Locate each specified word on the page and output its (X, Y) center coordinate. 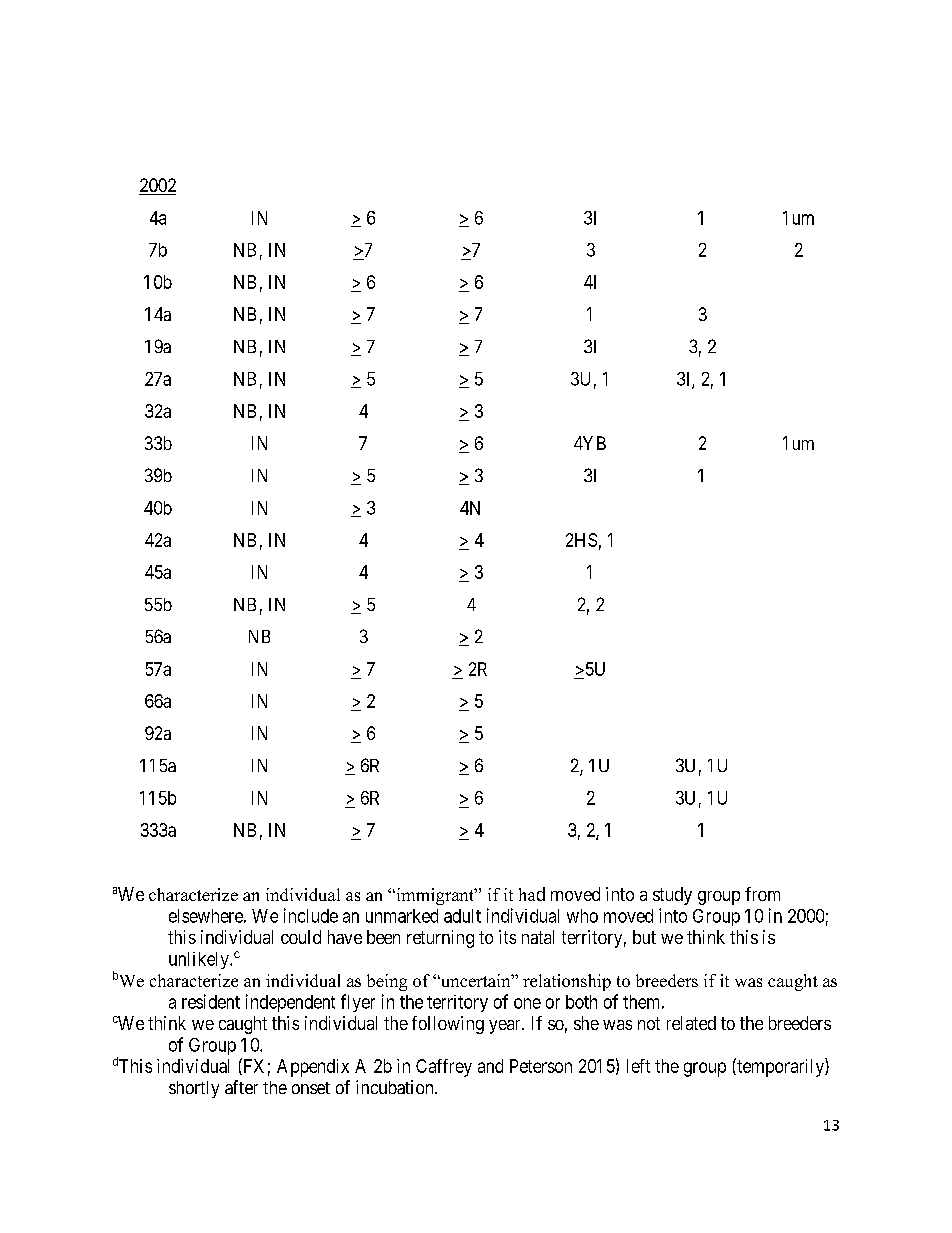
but (644, 937)
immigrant (435, 896)
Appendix (313, 1068)
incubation (396, 1087)
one (527, 1003)
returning (440, 939)
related (691, 1023)
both (581, 1002)
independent (290, 1003)
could (301, 937)
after (241, 1087)
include (311, 915)
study (672, 896)
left (638, 1066)
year (506, 1027)
